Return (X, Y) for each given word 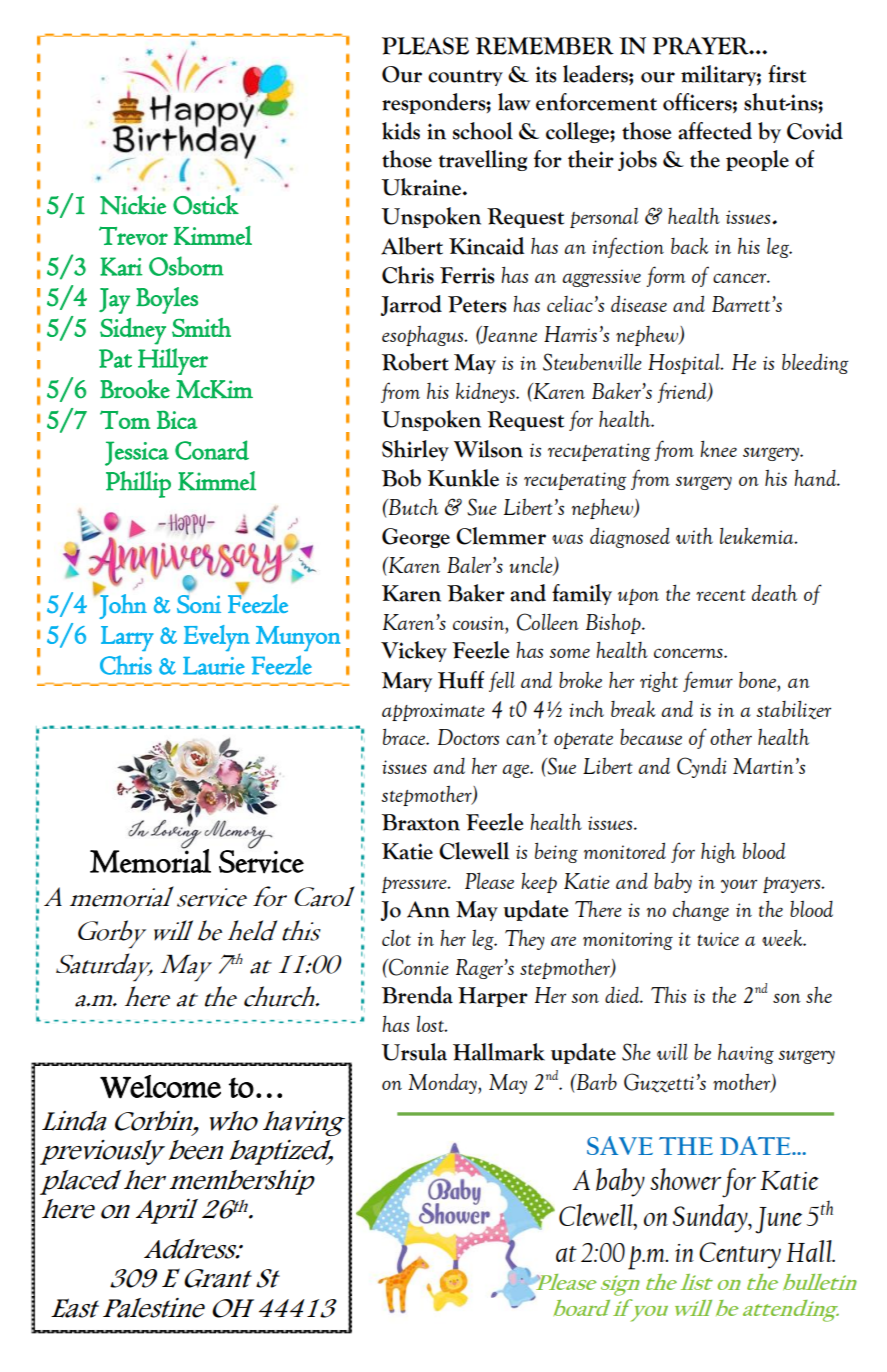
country (465, 78)
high (718, 853)
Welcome (160, 1087)
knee (718, 448)
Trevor (133, 236)
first (787, 74)
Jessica (137, 453)
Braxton (421, 822)
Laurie (214, 666)
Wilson (488, 449)
